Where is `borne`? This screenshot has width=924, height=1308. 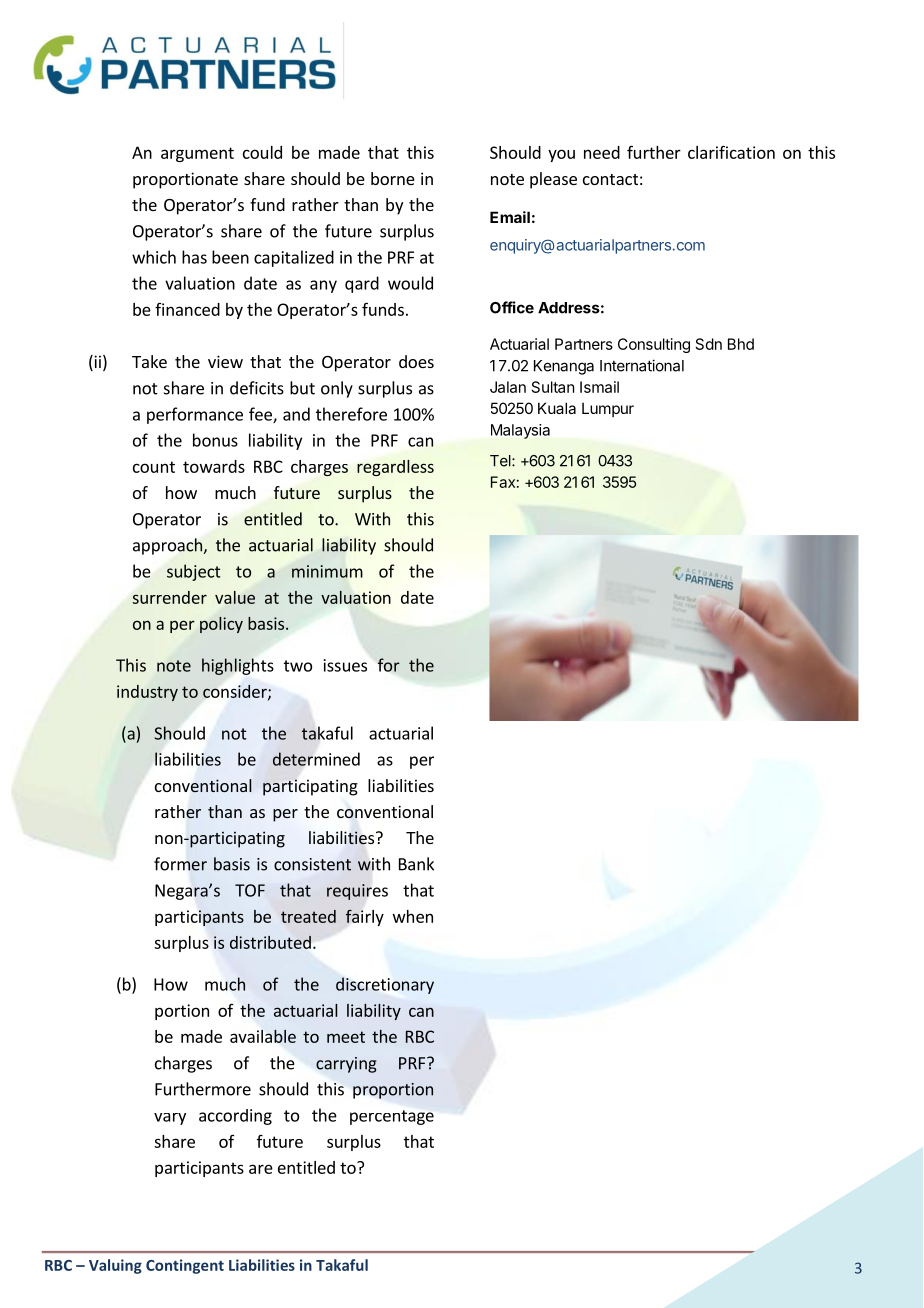 borne is located at coordinates (393, 178).
